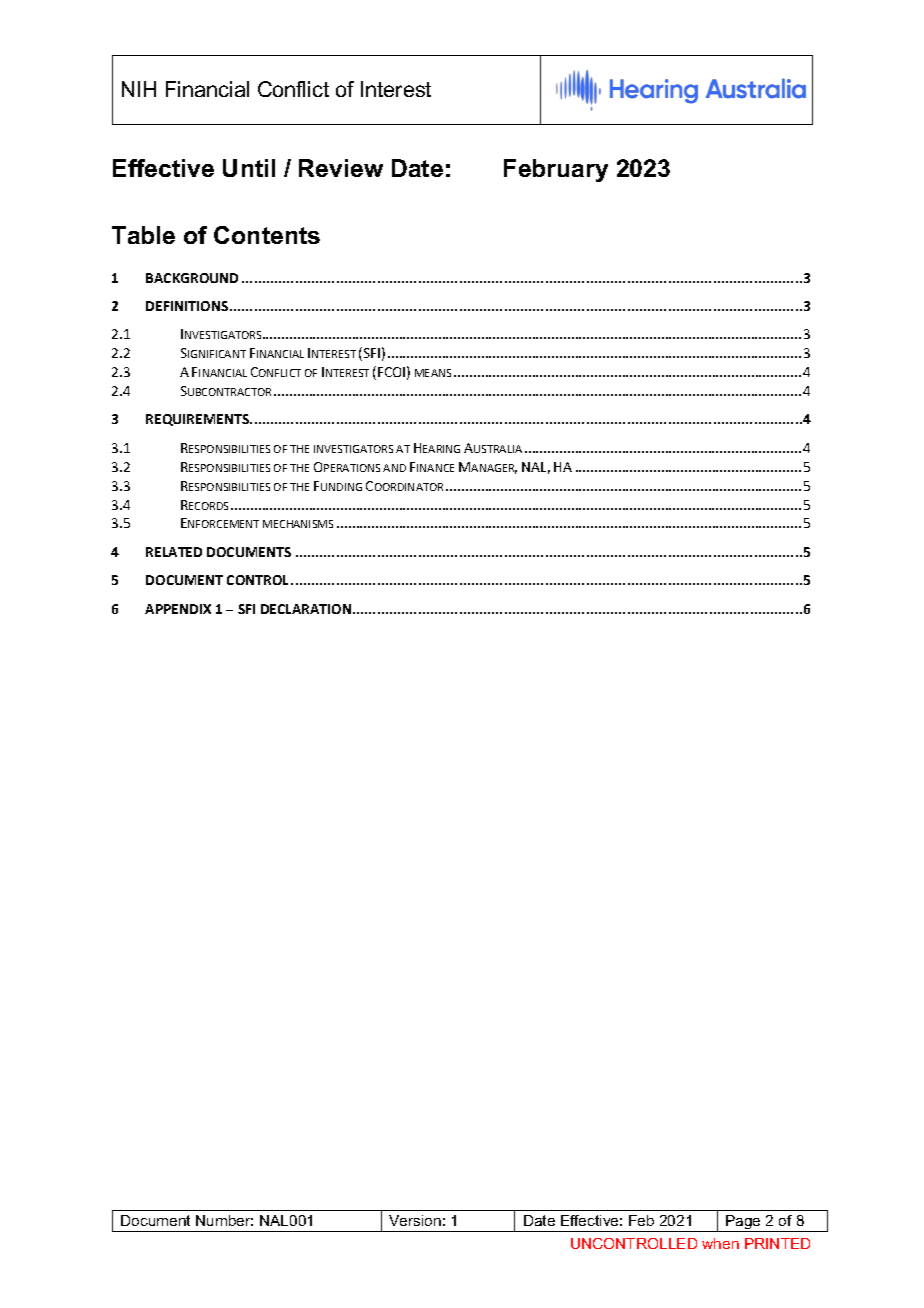 The width and height of the document is (924, 1308). I want to click on when, so click(720, 1243).
